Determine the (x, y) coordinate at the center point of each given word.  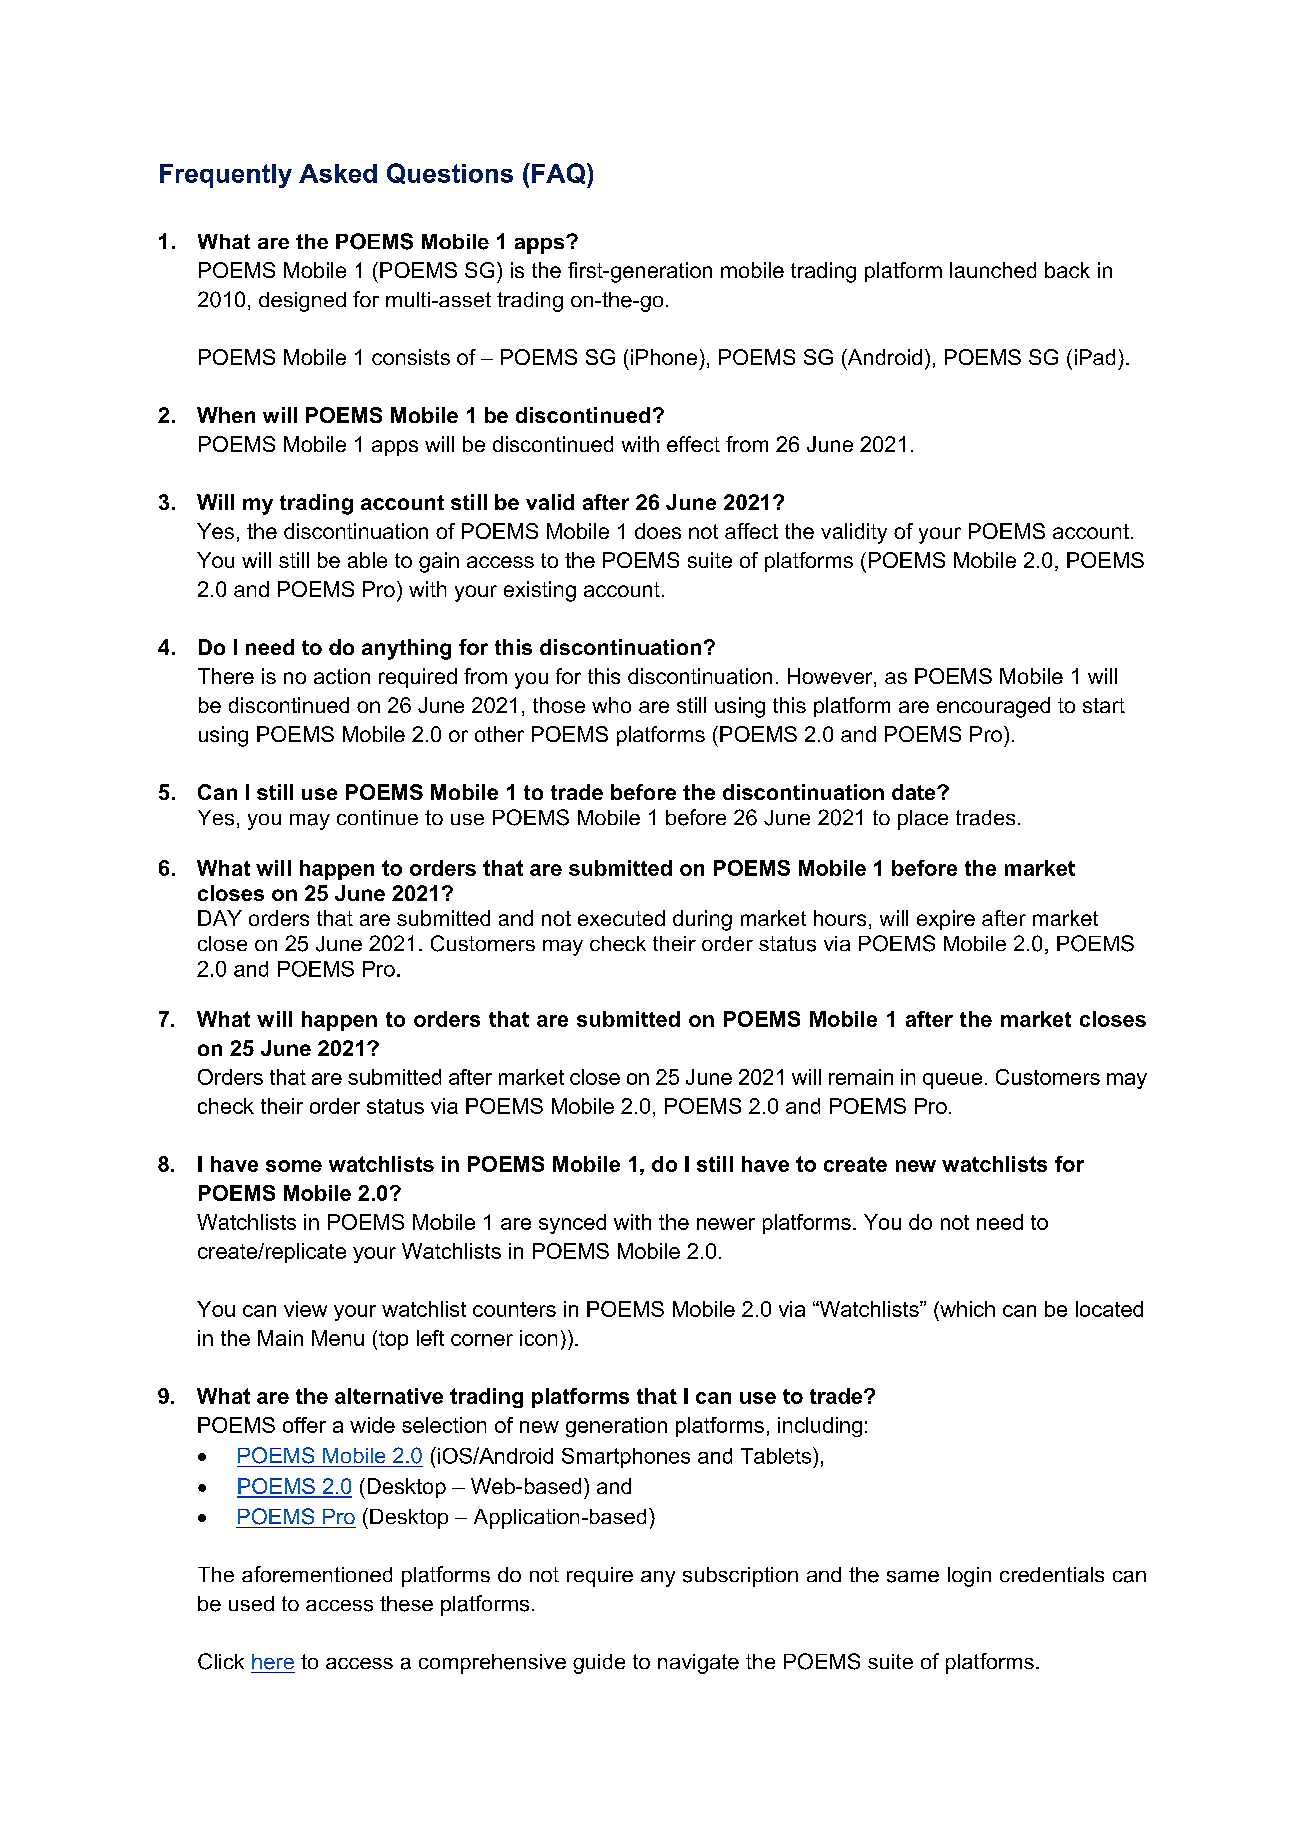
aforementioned (317, 1574)
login (969, 1577)
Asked (338, 173)
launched (993, 270)
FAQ (560, 173)
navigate (698, 1664)
